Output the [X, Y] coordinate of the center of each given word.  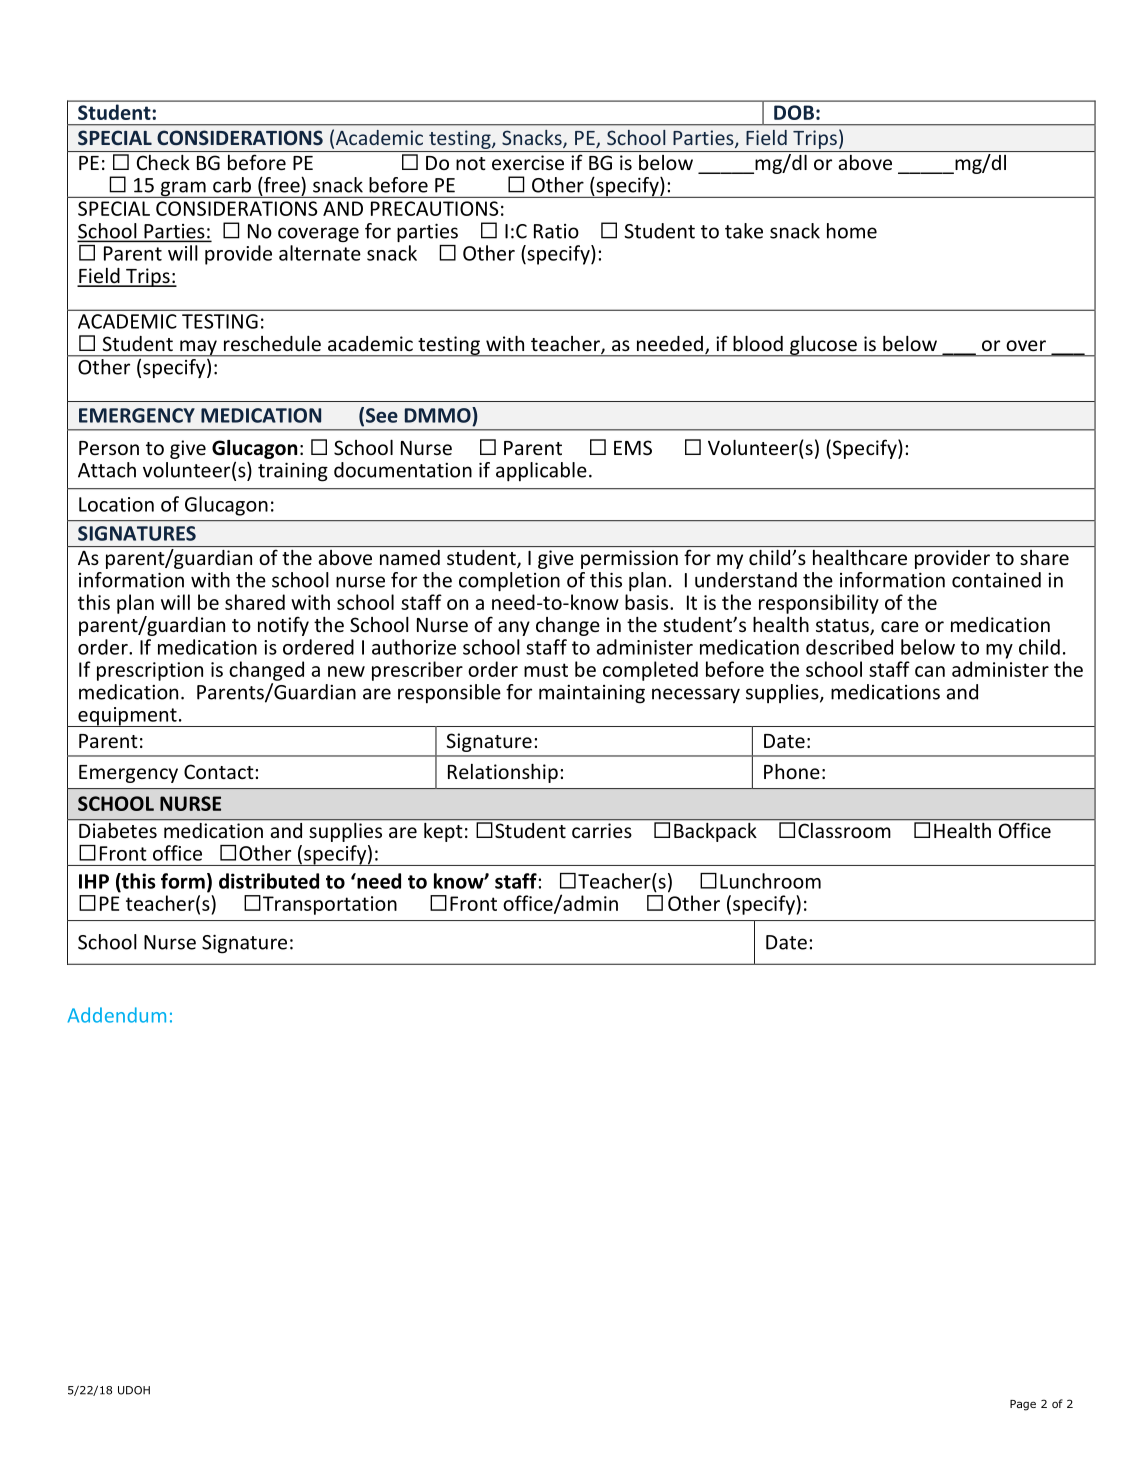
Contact [219, 771]
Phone [792, 771]
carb [232, 185]
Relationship [503, 773]
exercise [528, 162]
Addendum [117, 1015]
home [852, 231]
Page [1023, 1405]
